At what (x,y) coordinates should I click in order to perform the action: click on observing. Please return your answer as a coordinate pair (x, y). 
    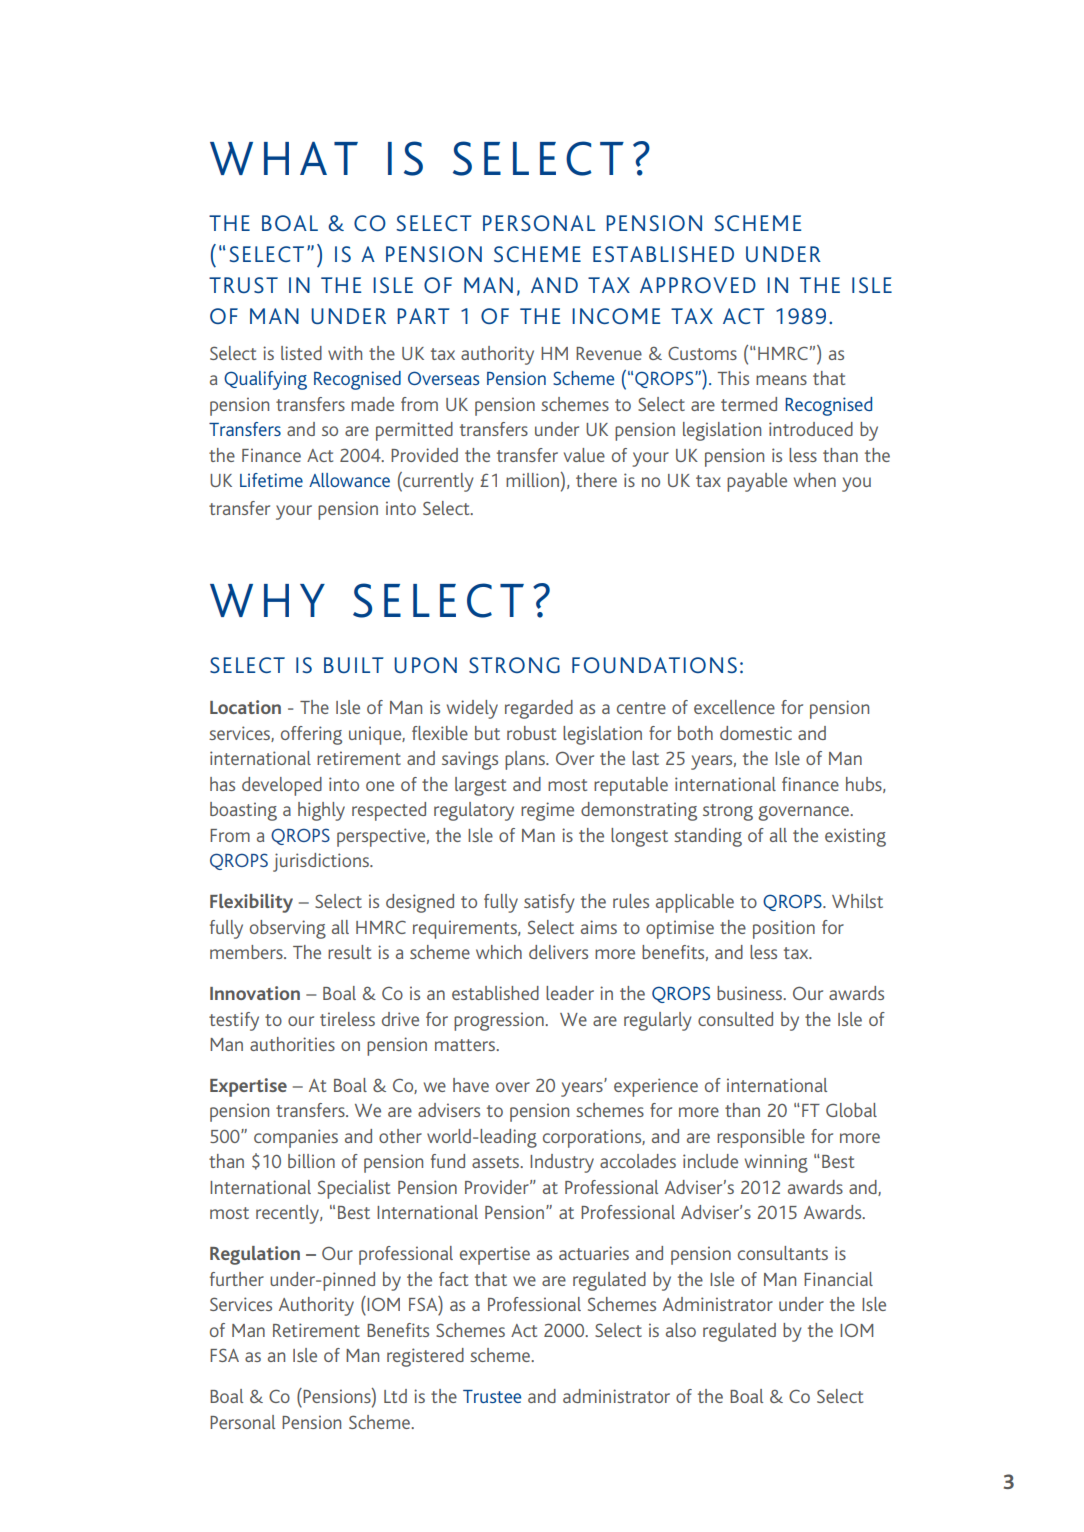
    Looking at the image, I should click on (288, 929).
